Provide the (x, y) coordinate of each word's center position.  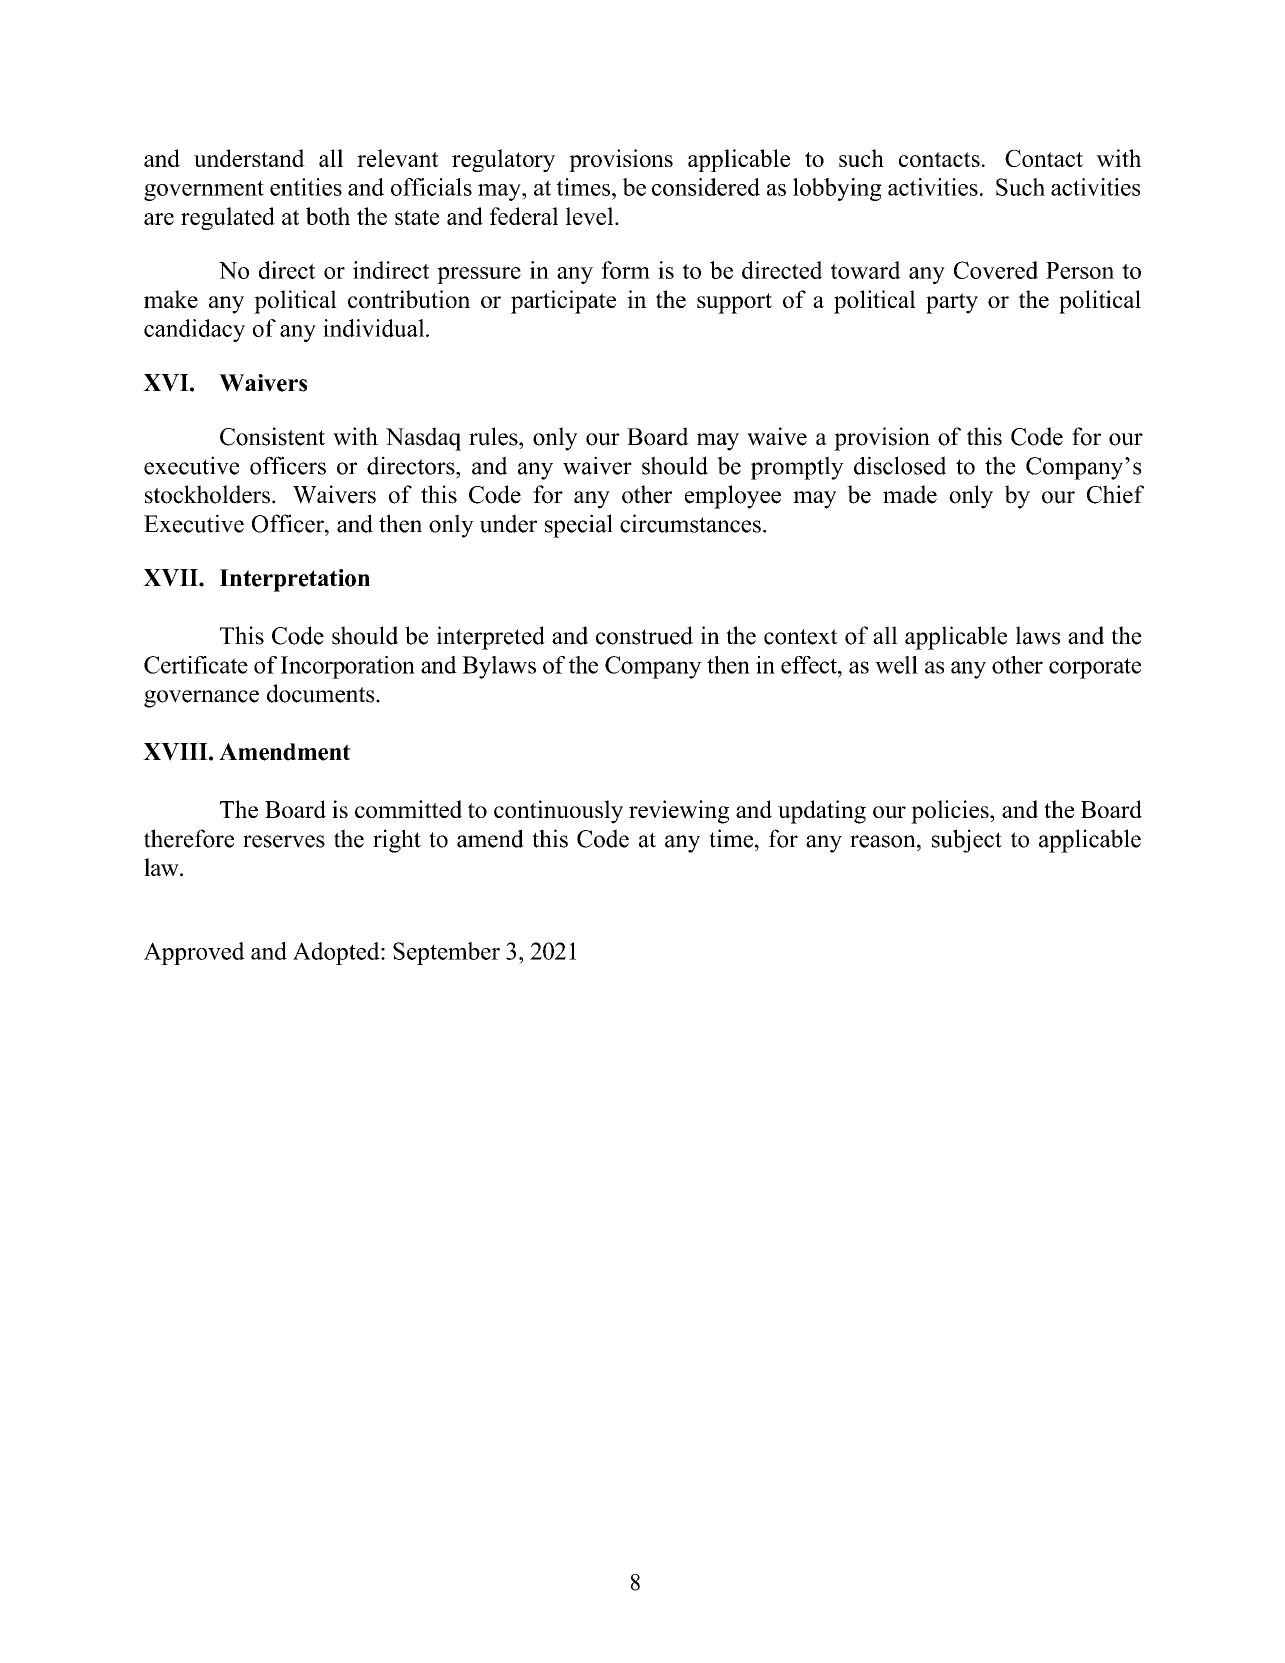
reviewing (679, 812)
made (910, 494)
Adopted (337, 953)
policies (951, 812)
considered (706, 187)
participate (563, 302)
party (952, 303)
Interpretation (295, 580)
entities (306, 187)
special (579, 526)
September (446, 953)
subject (967, 841)
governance (201, 699)
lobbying (837, 189)
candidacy (194, 330)
